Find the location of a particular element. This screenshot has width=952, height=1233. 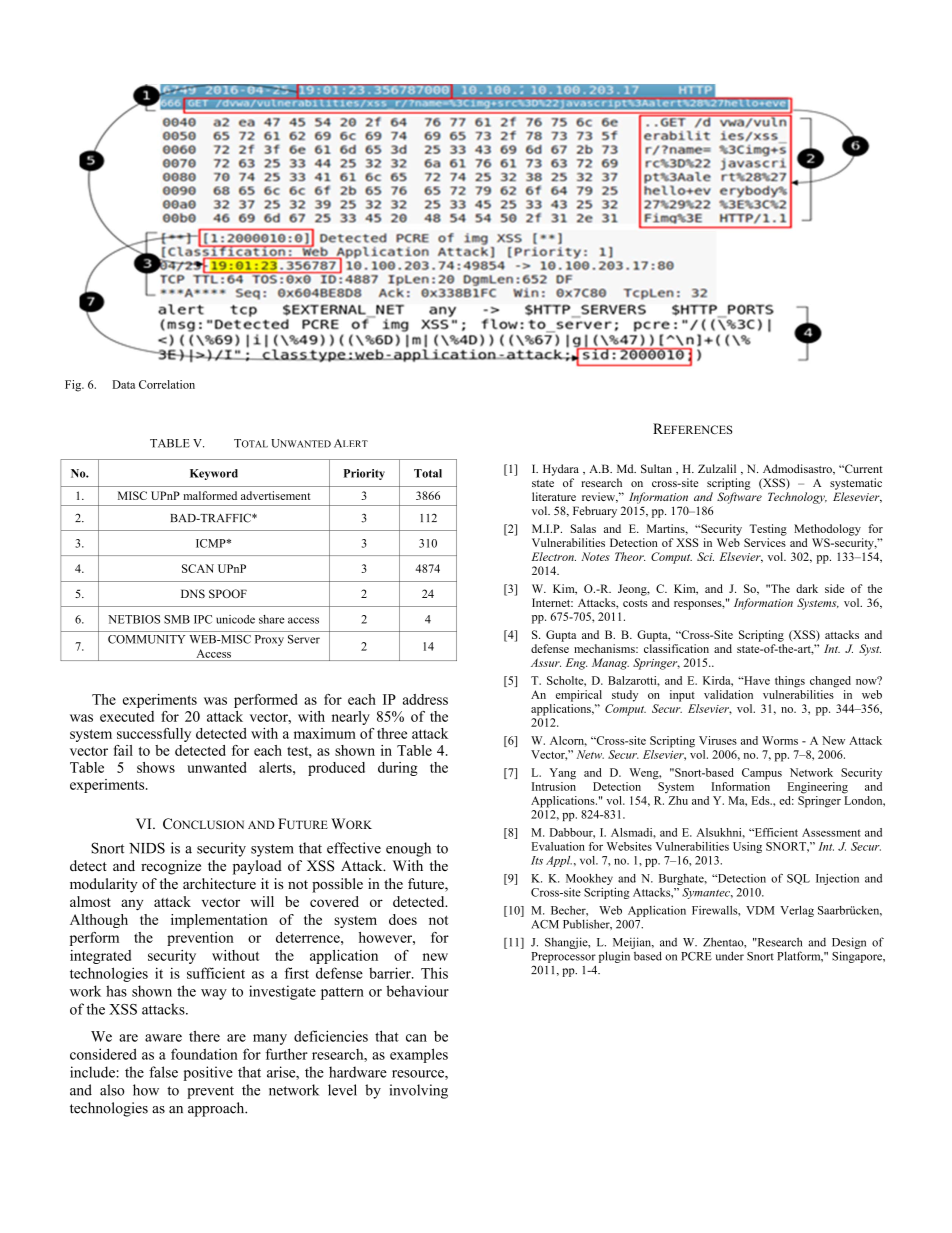

Correlation is located at coordinates (167, 384).
